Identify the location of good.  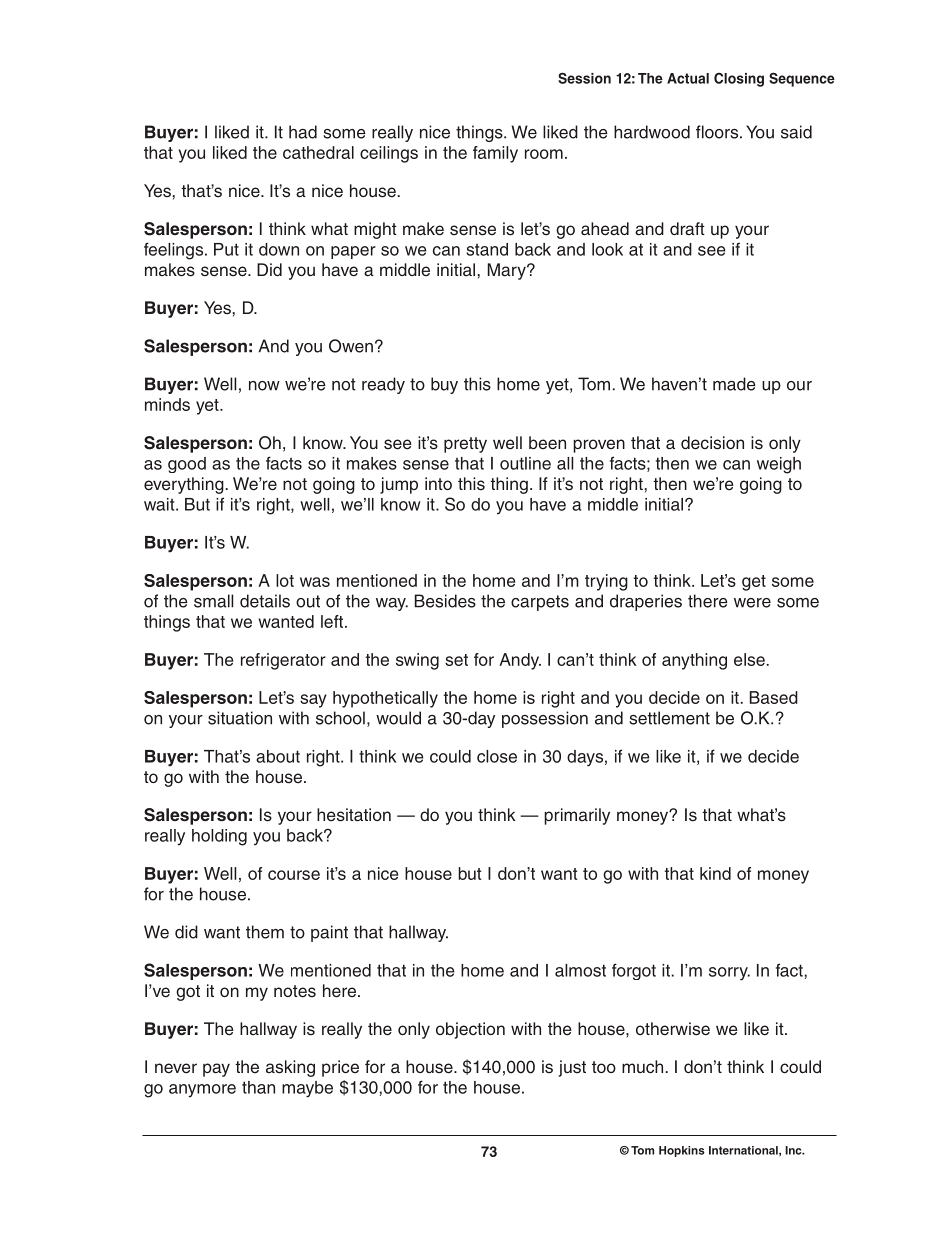
(187, 465).
